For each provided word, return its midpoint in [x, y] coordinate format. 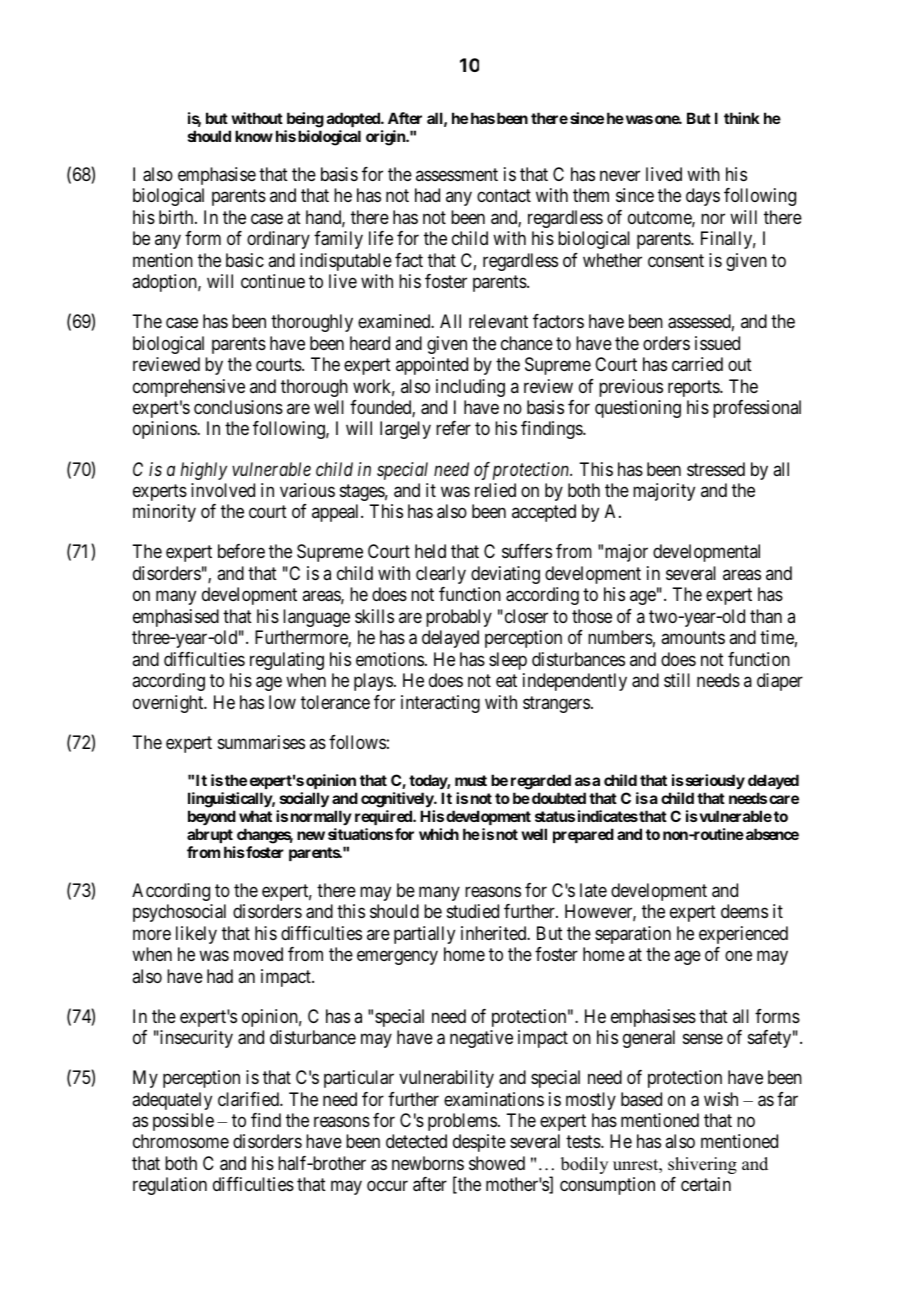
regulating [287, 661]
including [470, 388]
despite [479, 1143]
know [254, 136]
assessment [457, 174]
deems [744, 911]
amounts [693, 638]
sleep [508, 661]
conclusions [238, 407]
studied [473, 911]
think [742, 118]
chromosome [181, 1141]
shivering [702, 1165]
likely [196, 935]
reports [694, 388]
